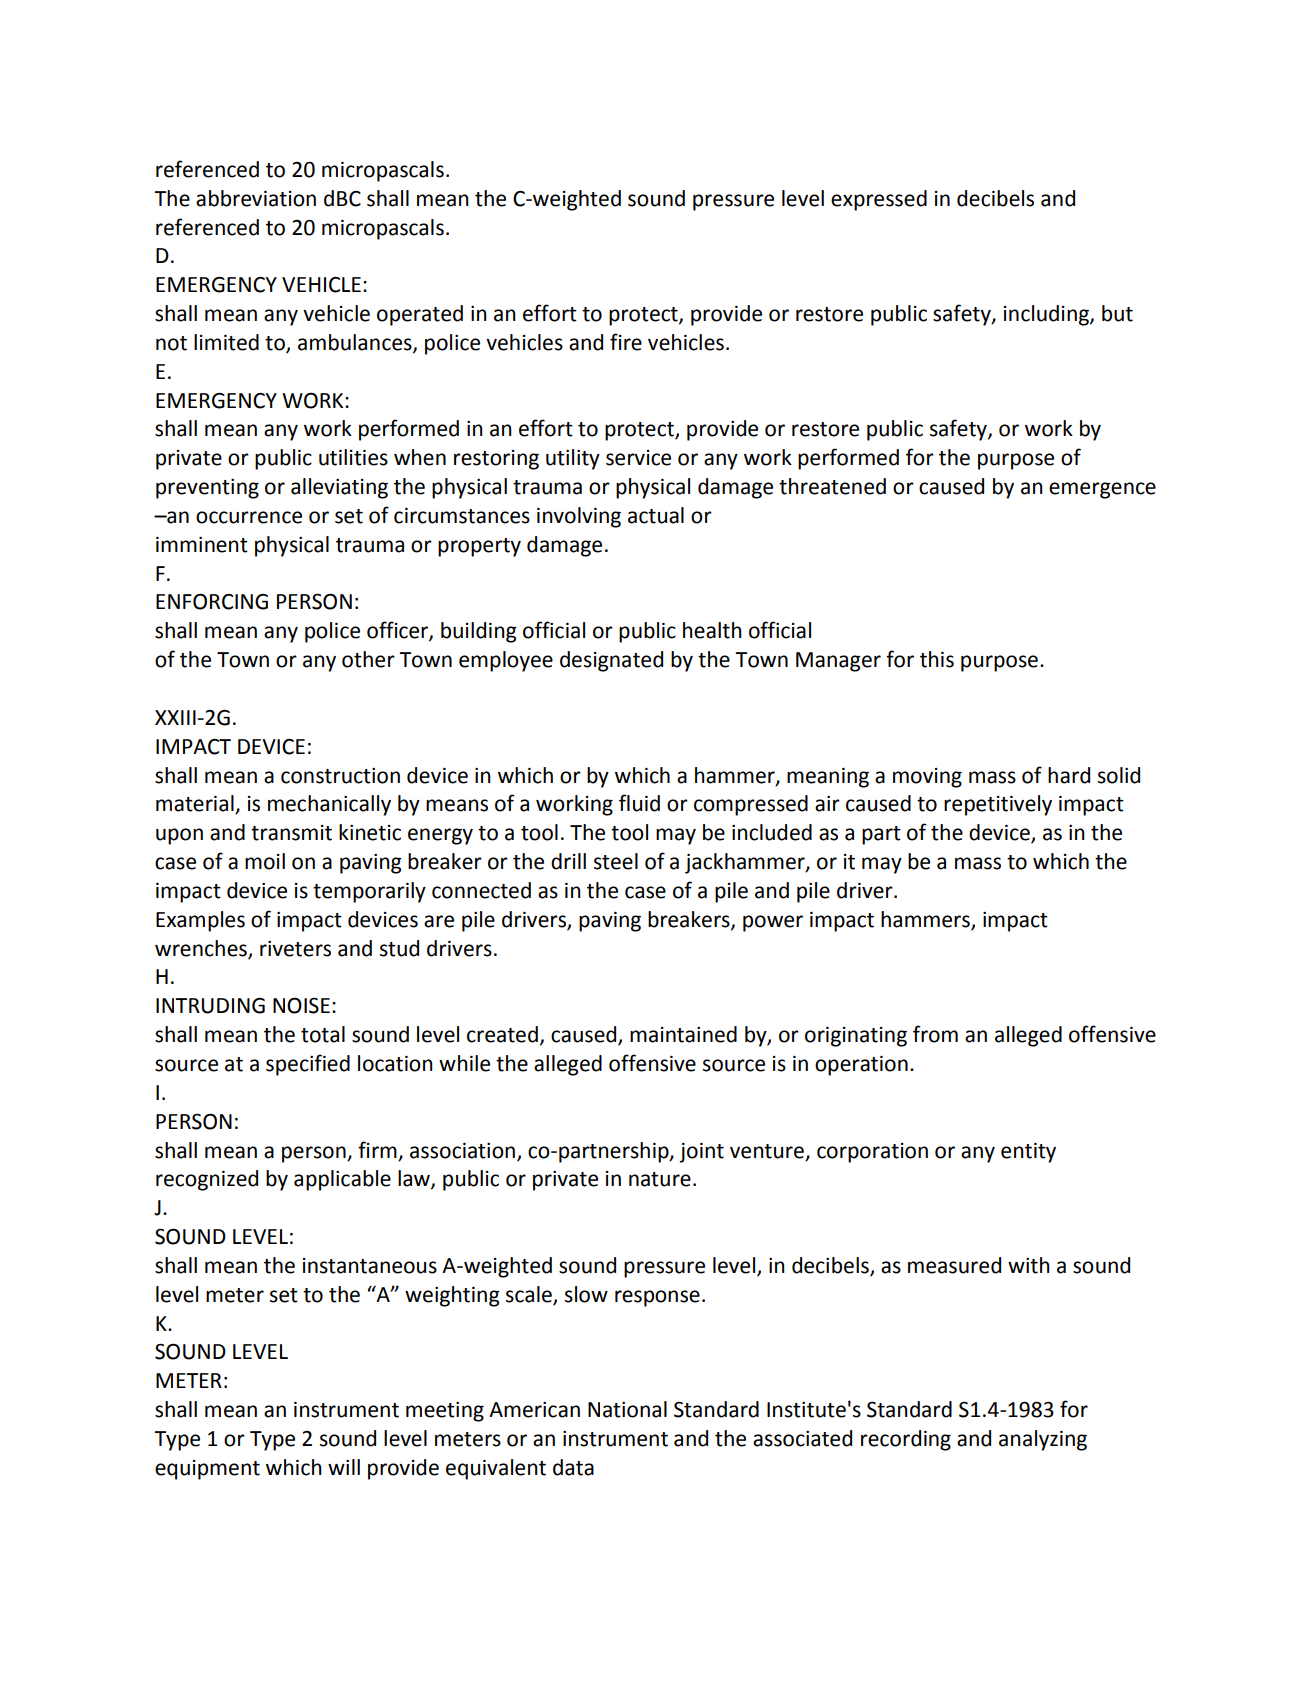  I want to click on fire, so click(626, 342).
